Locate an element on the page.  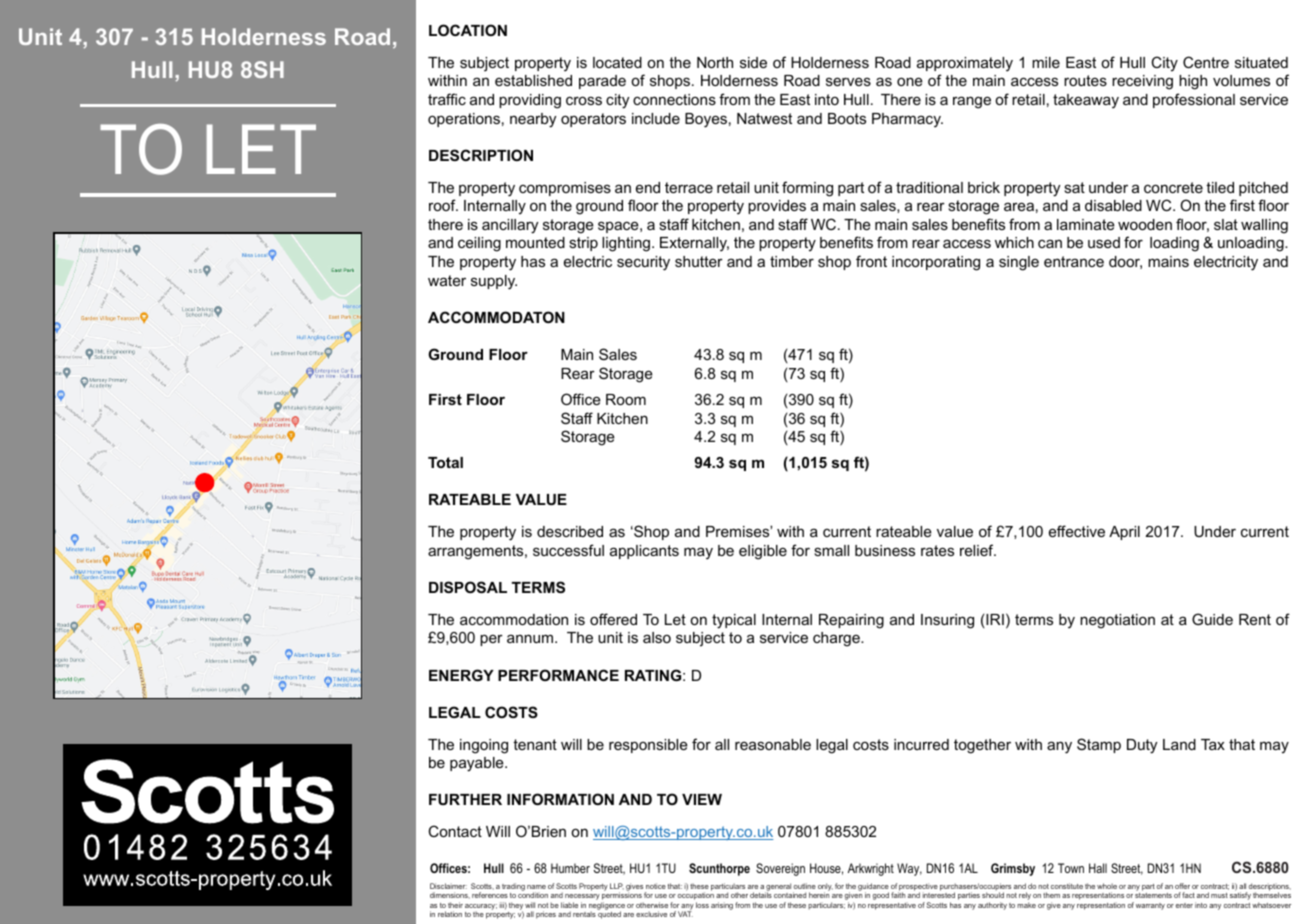
established is located at coordinates (533, 80).
